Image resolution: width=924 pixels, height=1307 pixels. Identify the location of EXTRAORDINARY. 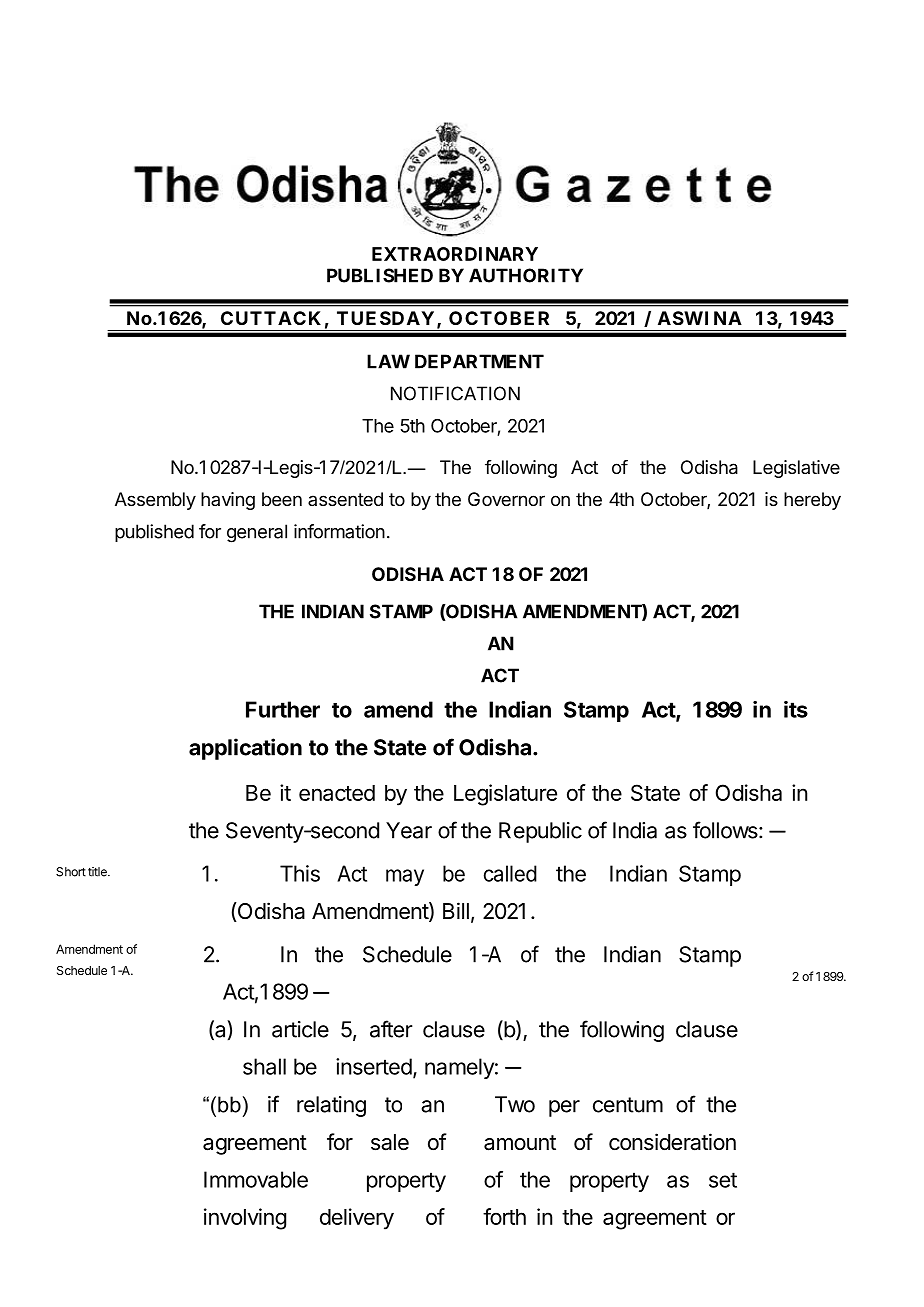
(455, 254).
